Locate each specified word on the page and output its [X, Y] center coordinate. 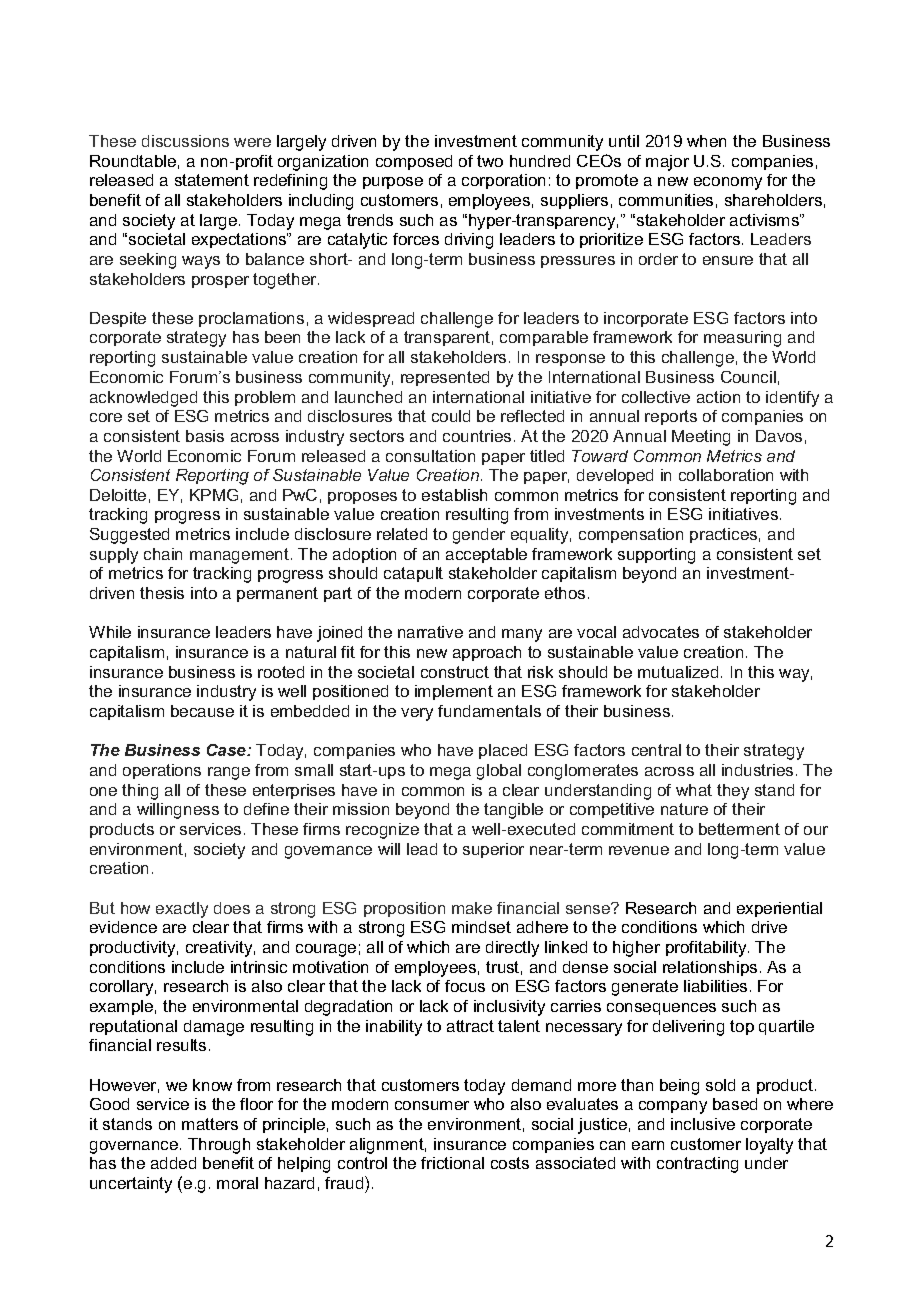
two [490, 161]
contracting [697, 1165]
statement [212, 180]
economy [728, 183]
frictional [452, 1163]
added [173, 1163]
